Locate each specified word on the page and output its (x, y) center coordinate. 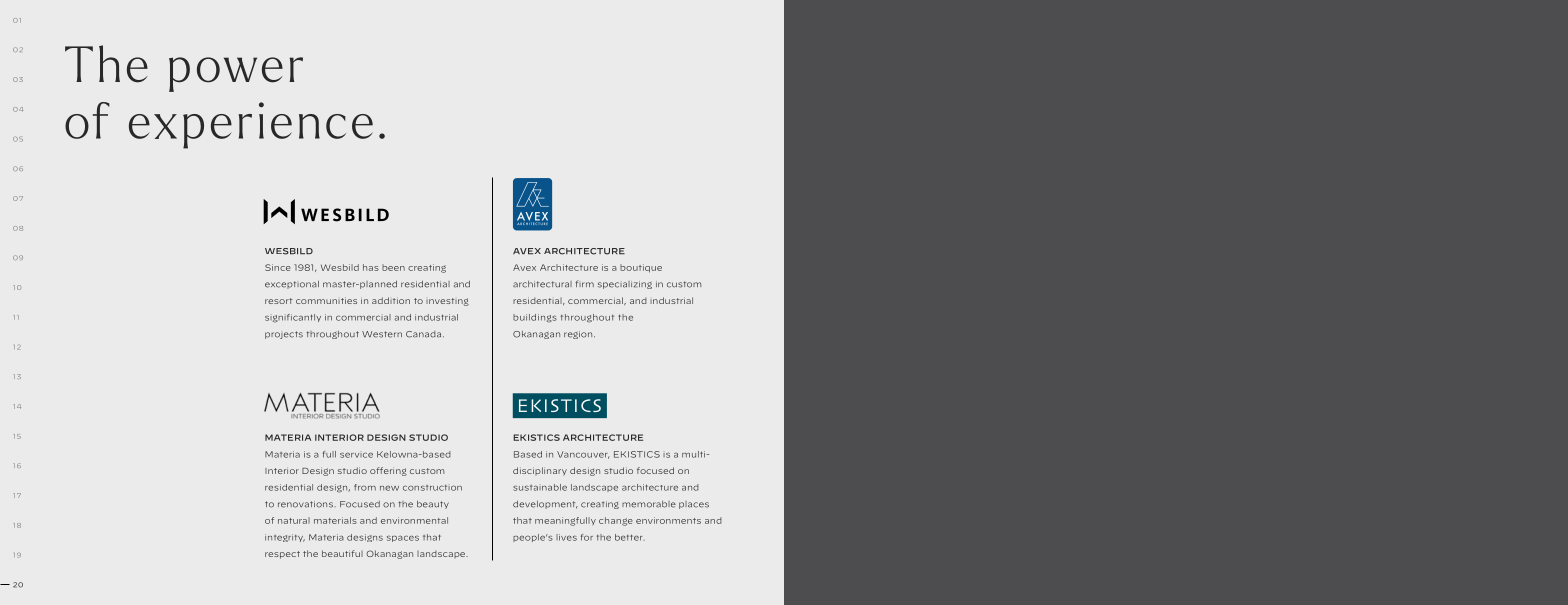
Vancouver (583, 455)
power (236, 74)
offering (388, 471)
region (579, 335)
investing (447, 302)
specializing (625, 285)
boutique (641, 268)
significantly (293, 318)
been (393, 267)
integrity (285, 538)
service (356, 455)
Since (278, 267)
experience (251, 125)
